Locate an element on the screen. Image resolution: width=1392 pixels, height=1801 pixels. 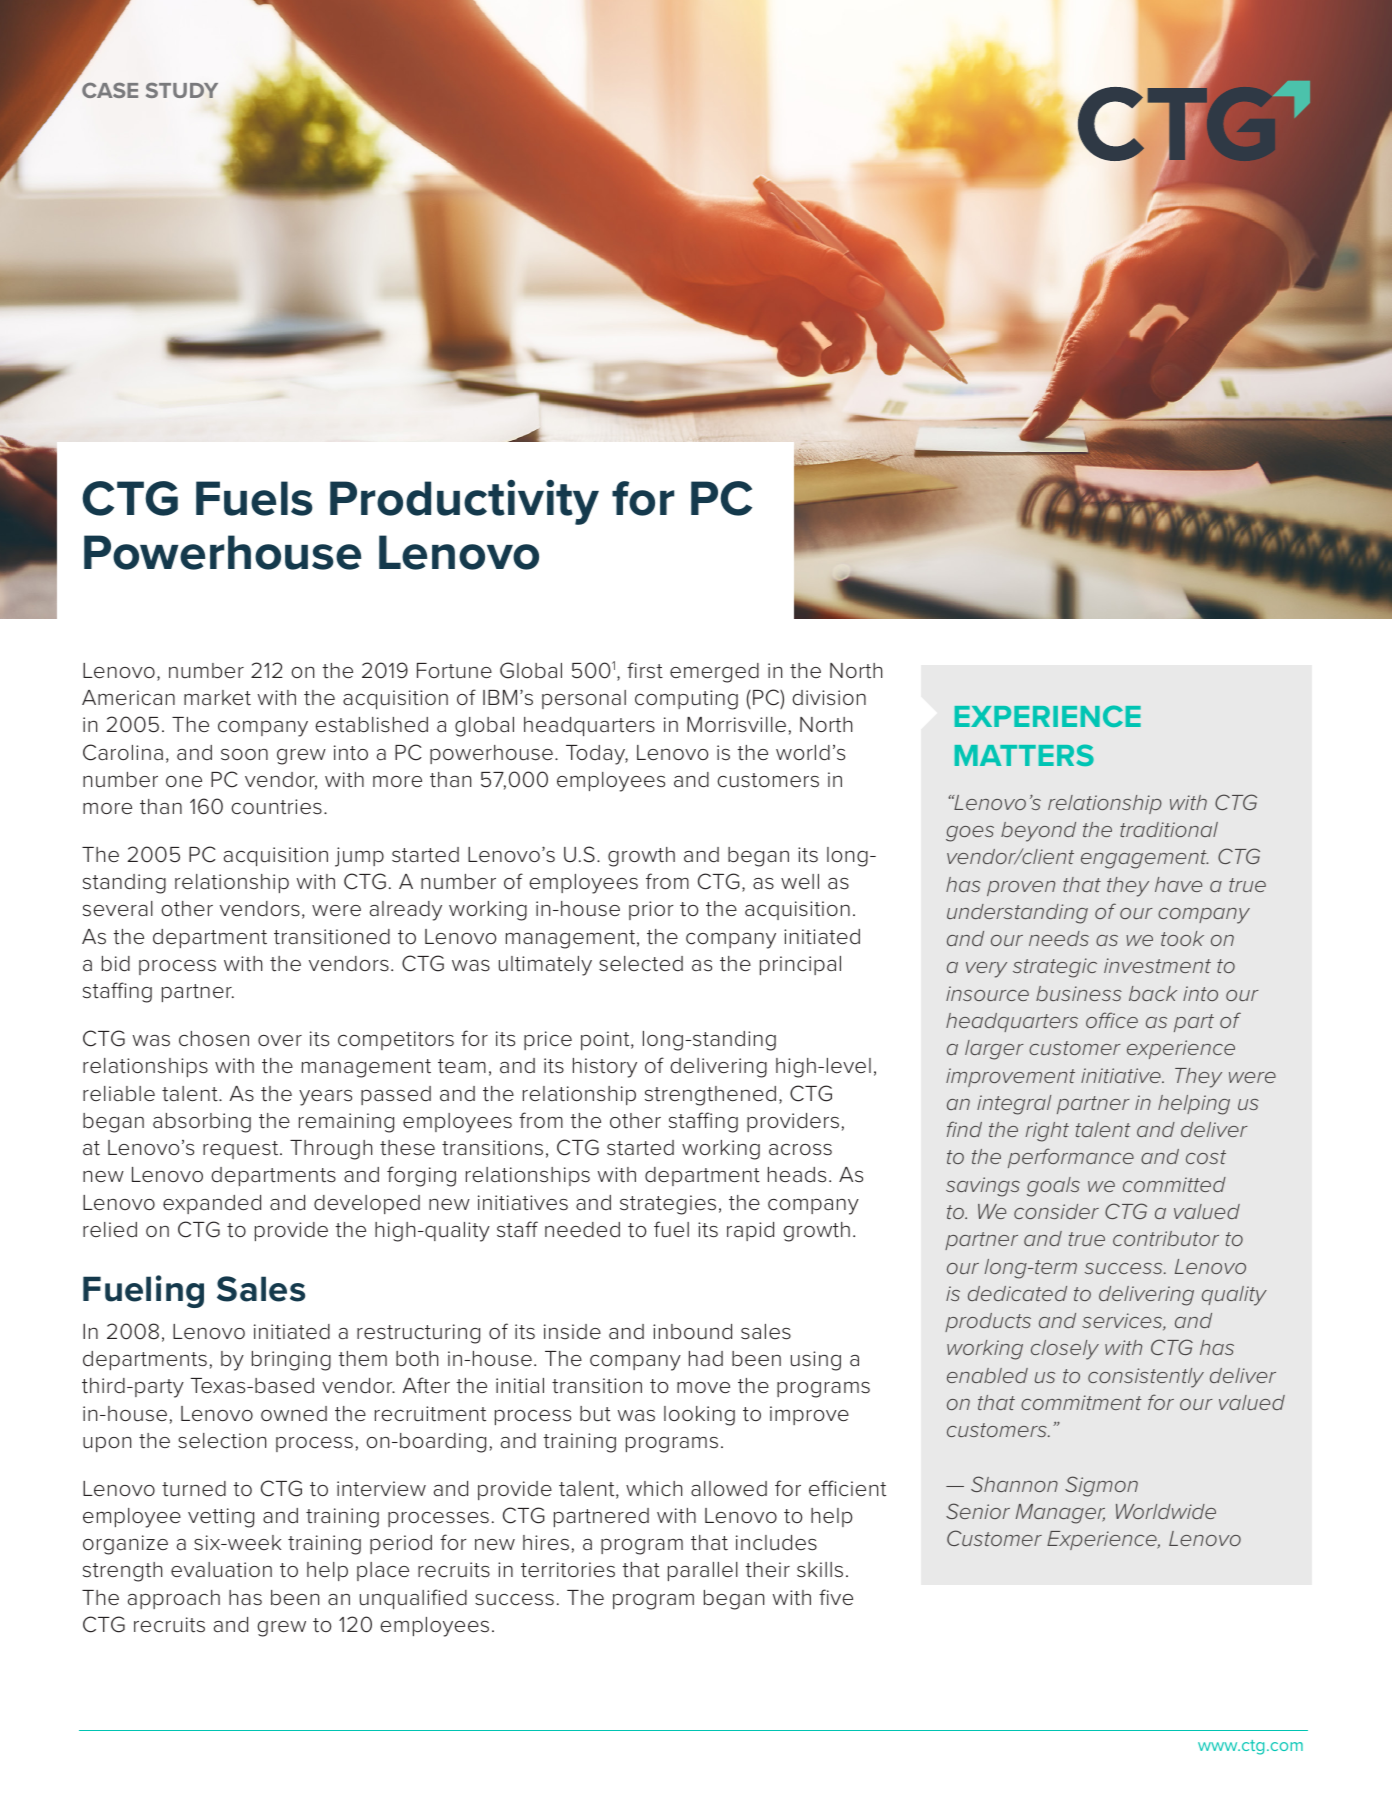
beyond is located at coordinates (1038, 832).
